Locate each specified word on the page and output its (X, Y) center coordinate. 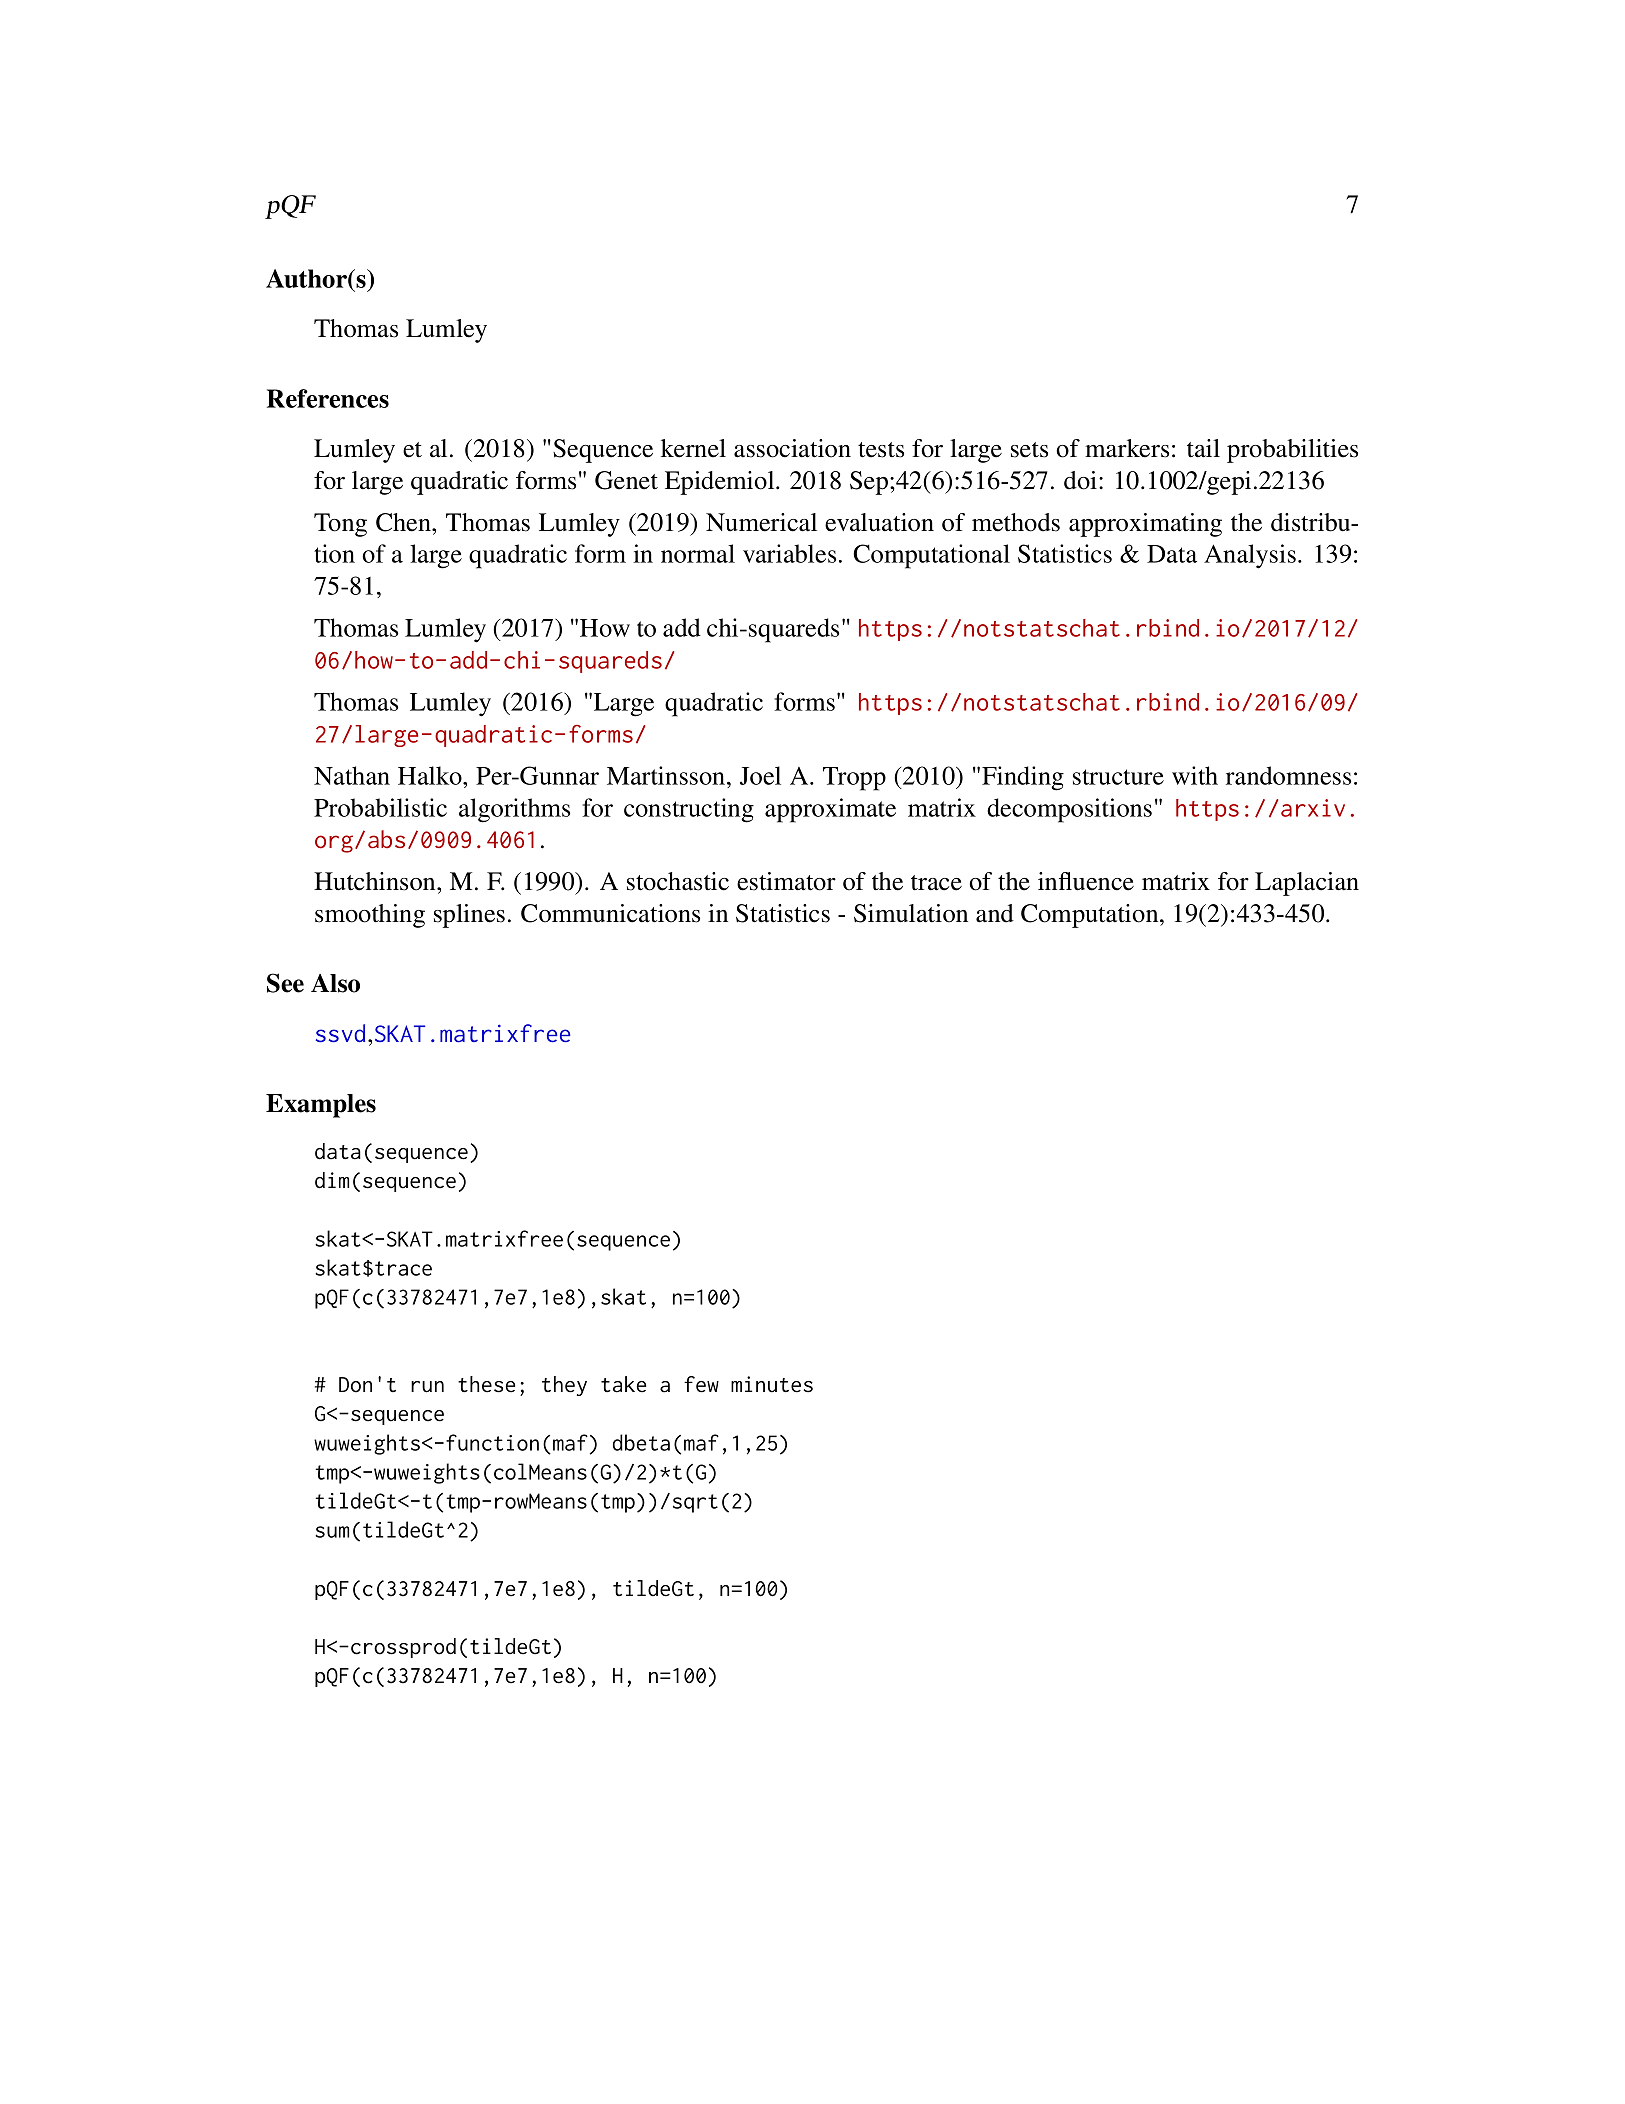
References (328, 398)
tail (1203, 448)
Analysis (1250, 556)
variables (789, 553)
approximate (830, 810)
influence (1086, 881)
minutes (772, 1384)
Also (335, 983)
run (427, 1387)
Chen (404, 522)
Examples (321, 1106)
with (1195, 775)
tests (881, 450)
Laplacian (1307, 884)
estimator (786, 881)
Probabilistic (380, 807)
